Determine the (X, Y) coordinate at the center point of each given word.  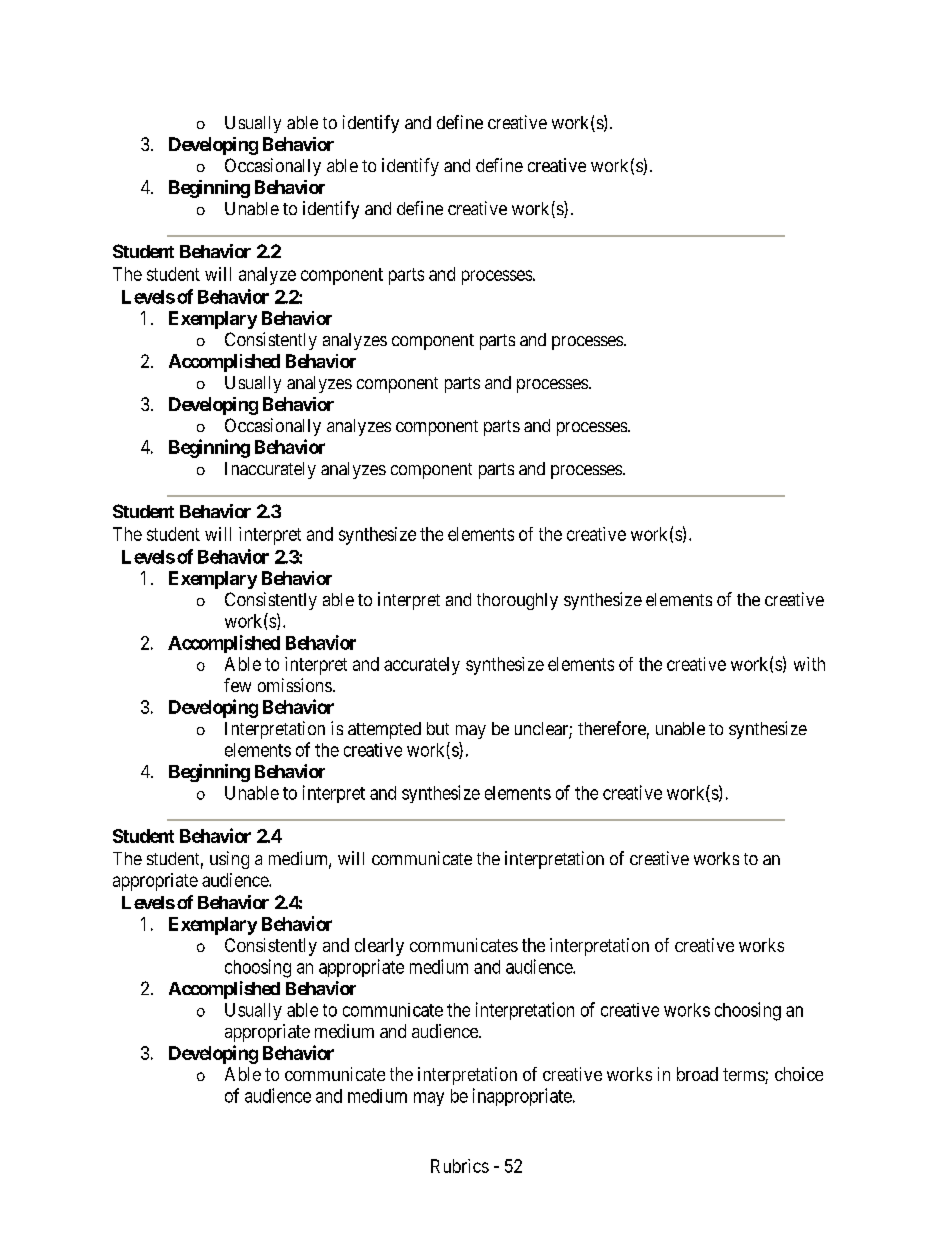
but (438, 728)
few (237, 685)
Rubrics (460, 1166)
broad (697, 1074)
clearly (379, 947)
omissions (295, 685)
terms (744, 1076)
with (809, 664)
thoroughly (517, 601)
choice (799, 1074)
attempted (384, 730)
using (229, 860)
